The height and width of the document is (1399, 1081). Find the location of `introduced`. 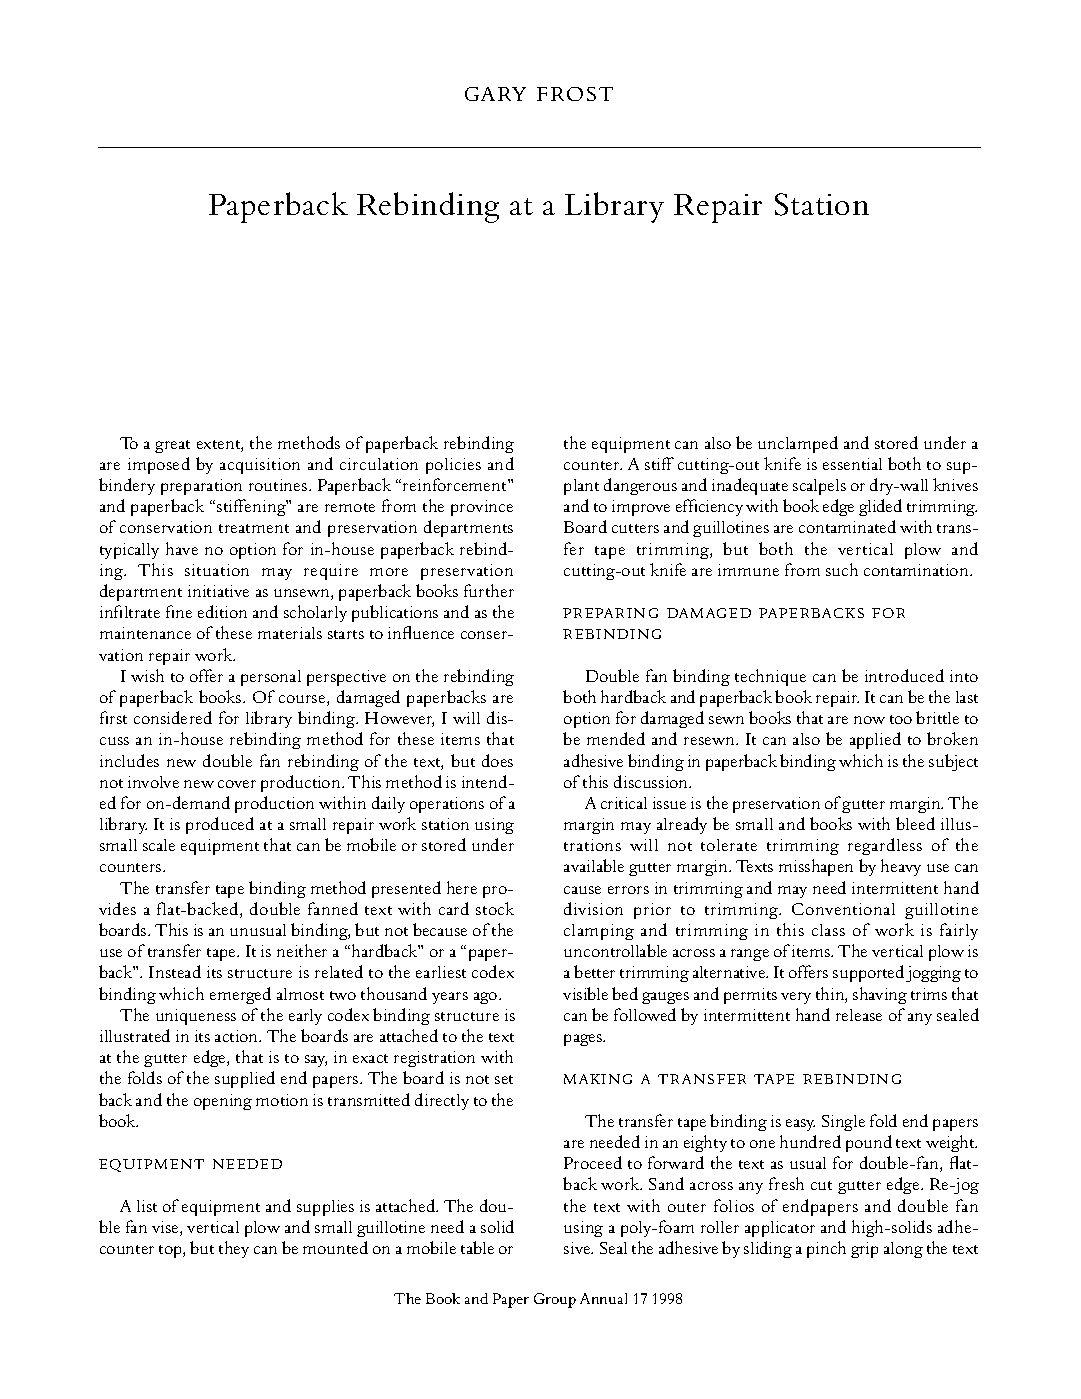

introduced is located at coordinates (904, 675).
